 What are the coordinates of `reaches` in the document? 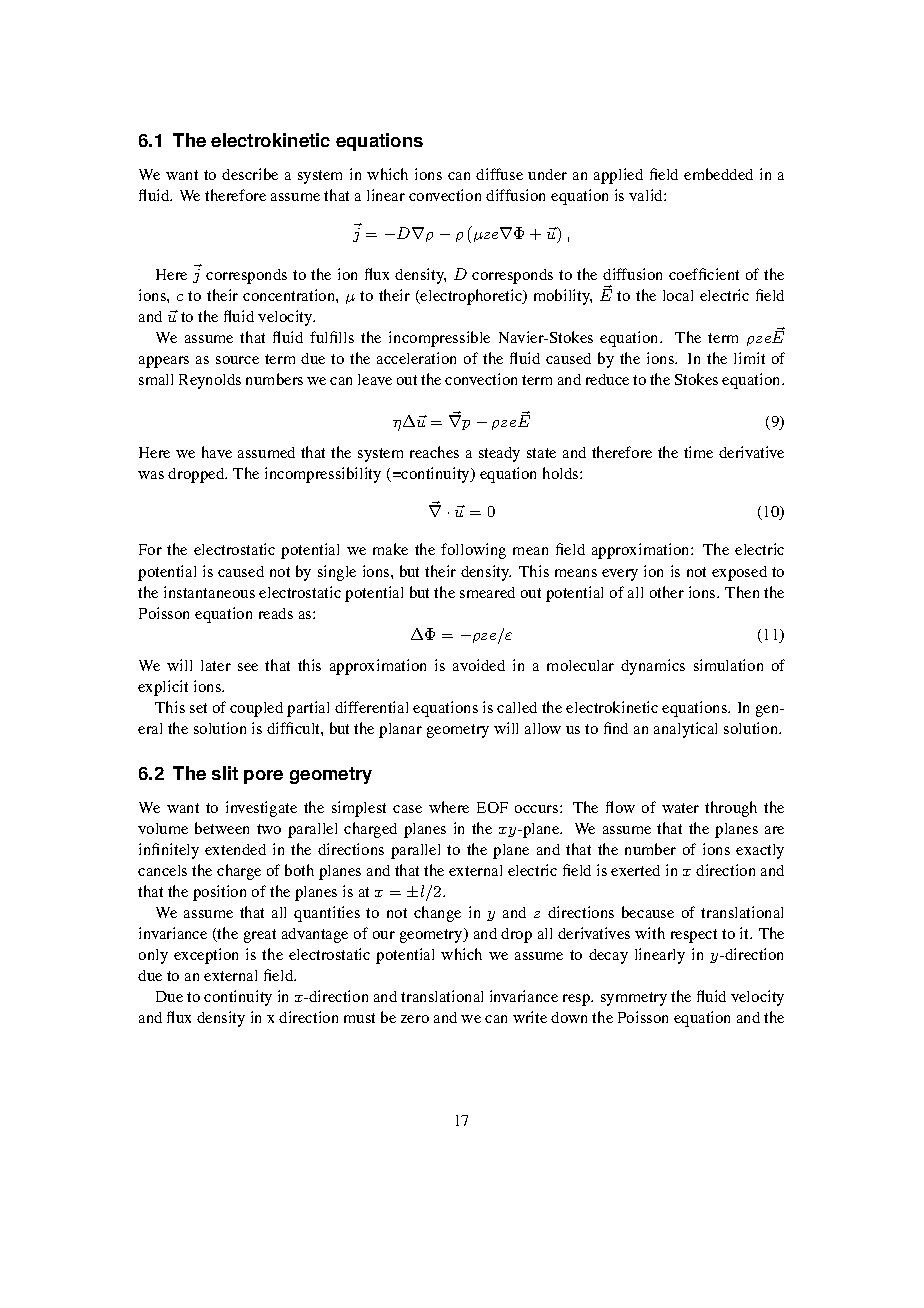 It's located at (434, 452).
